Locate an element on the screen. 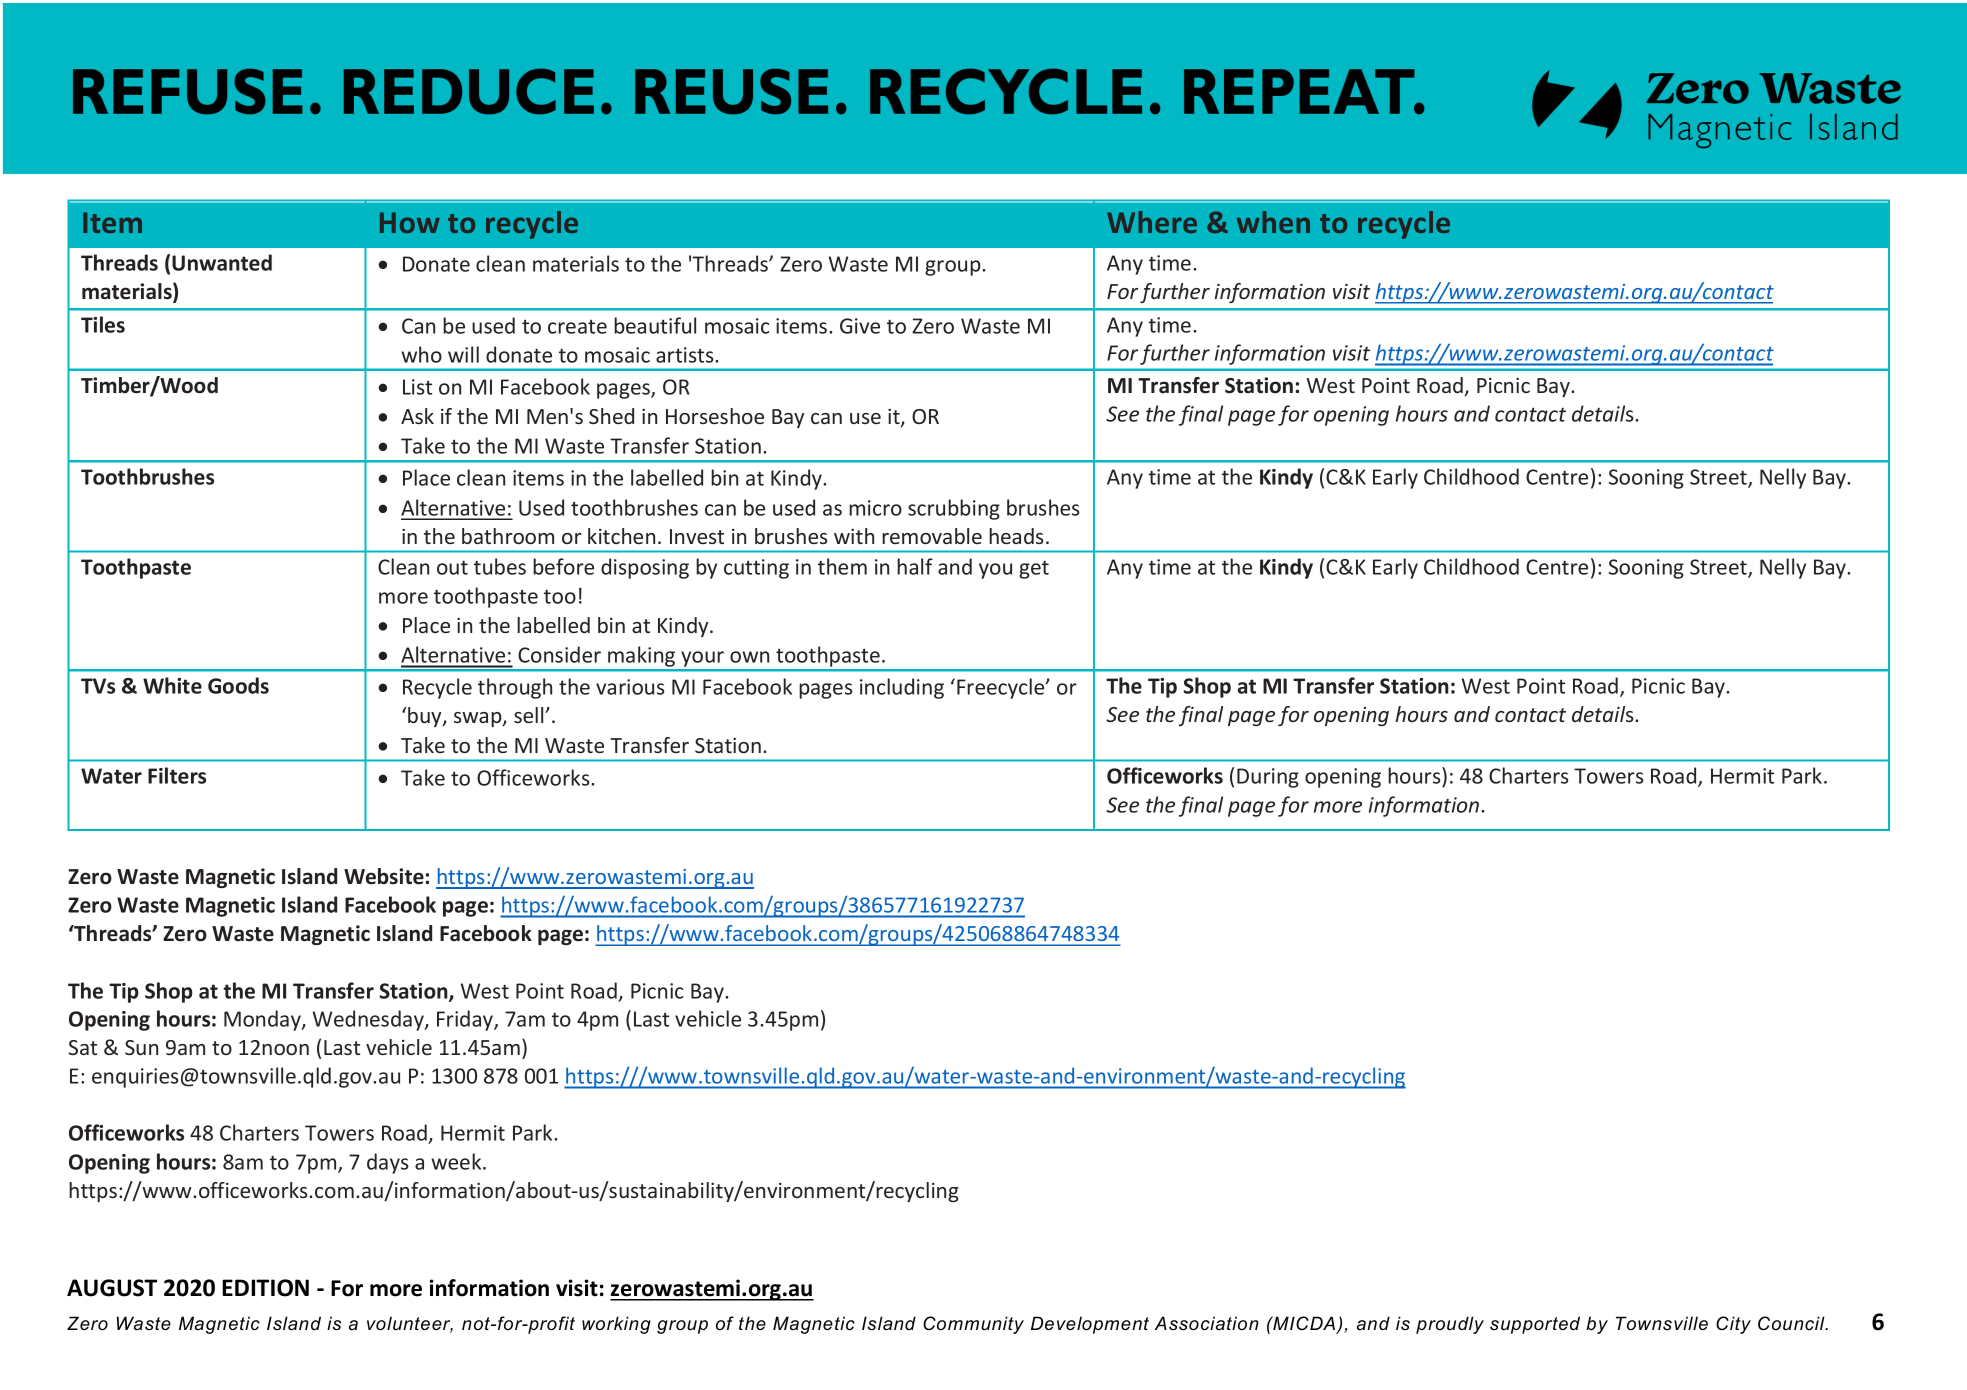 Image resolution: width=1967 pixels, height=1390 pixels. Unwanted is located at coordinates (222, 262).
